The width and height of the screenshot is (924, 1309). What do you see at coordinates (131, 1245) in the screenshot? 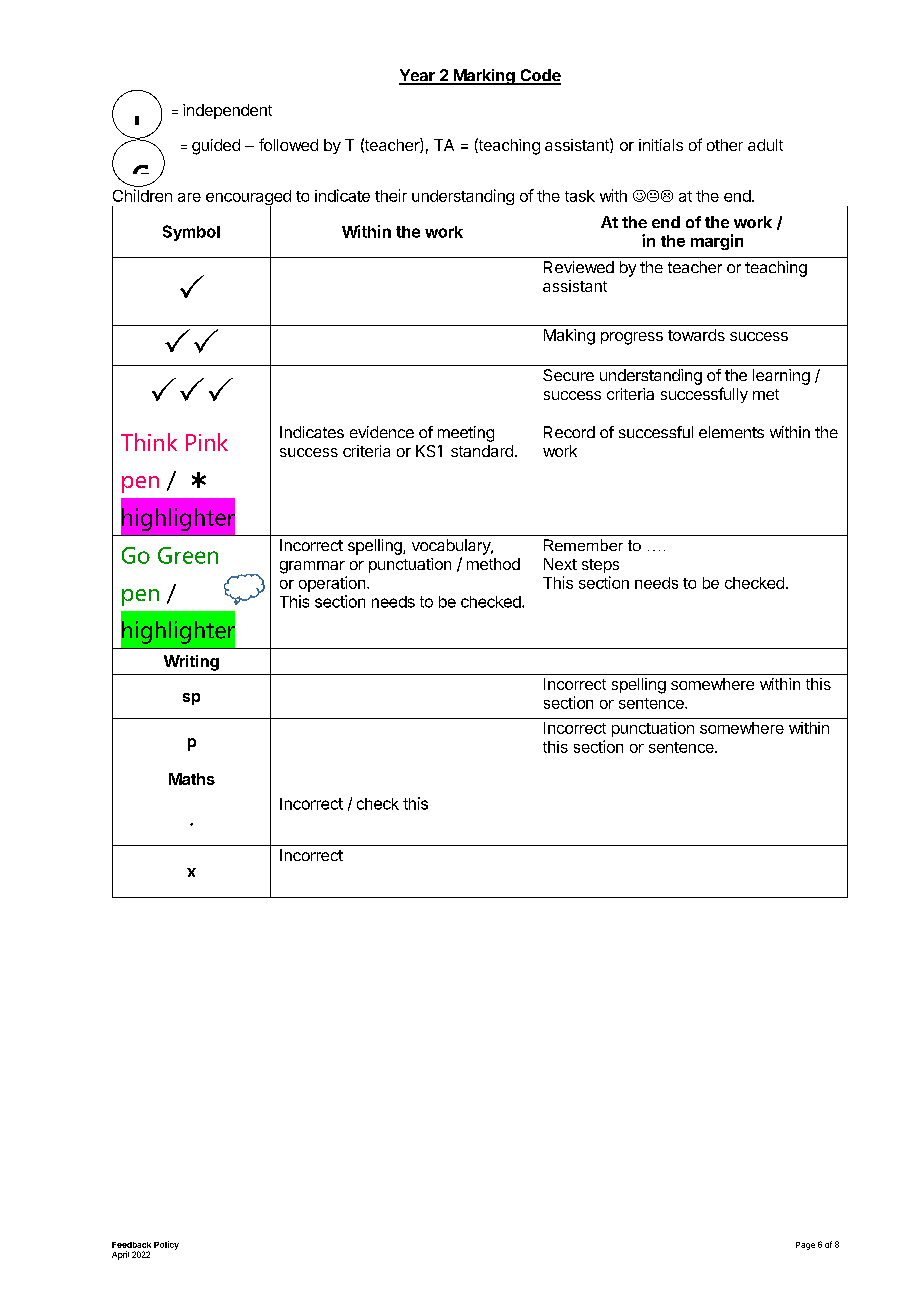
I see `Feedback` at bounding box center [131, 1245].
